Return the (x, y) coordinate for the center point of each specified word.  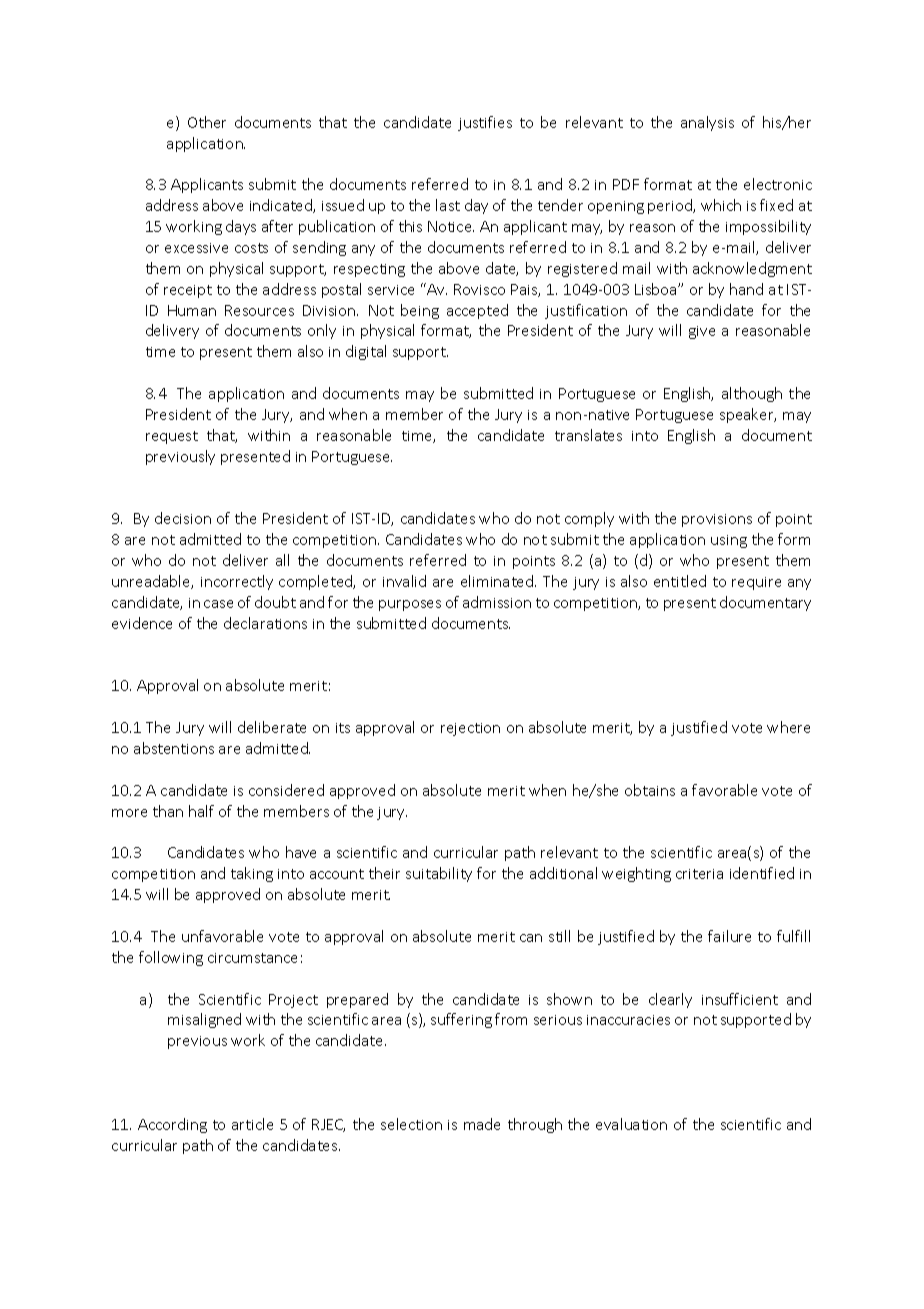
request (172, 437)
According (172, 1125)
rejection (470, 729)
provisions (717, 520)
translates (588, 435)
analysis (707, 123)
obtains (650, 790)
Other (207, 122)
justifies (485, 123)
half (201, 811)
